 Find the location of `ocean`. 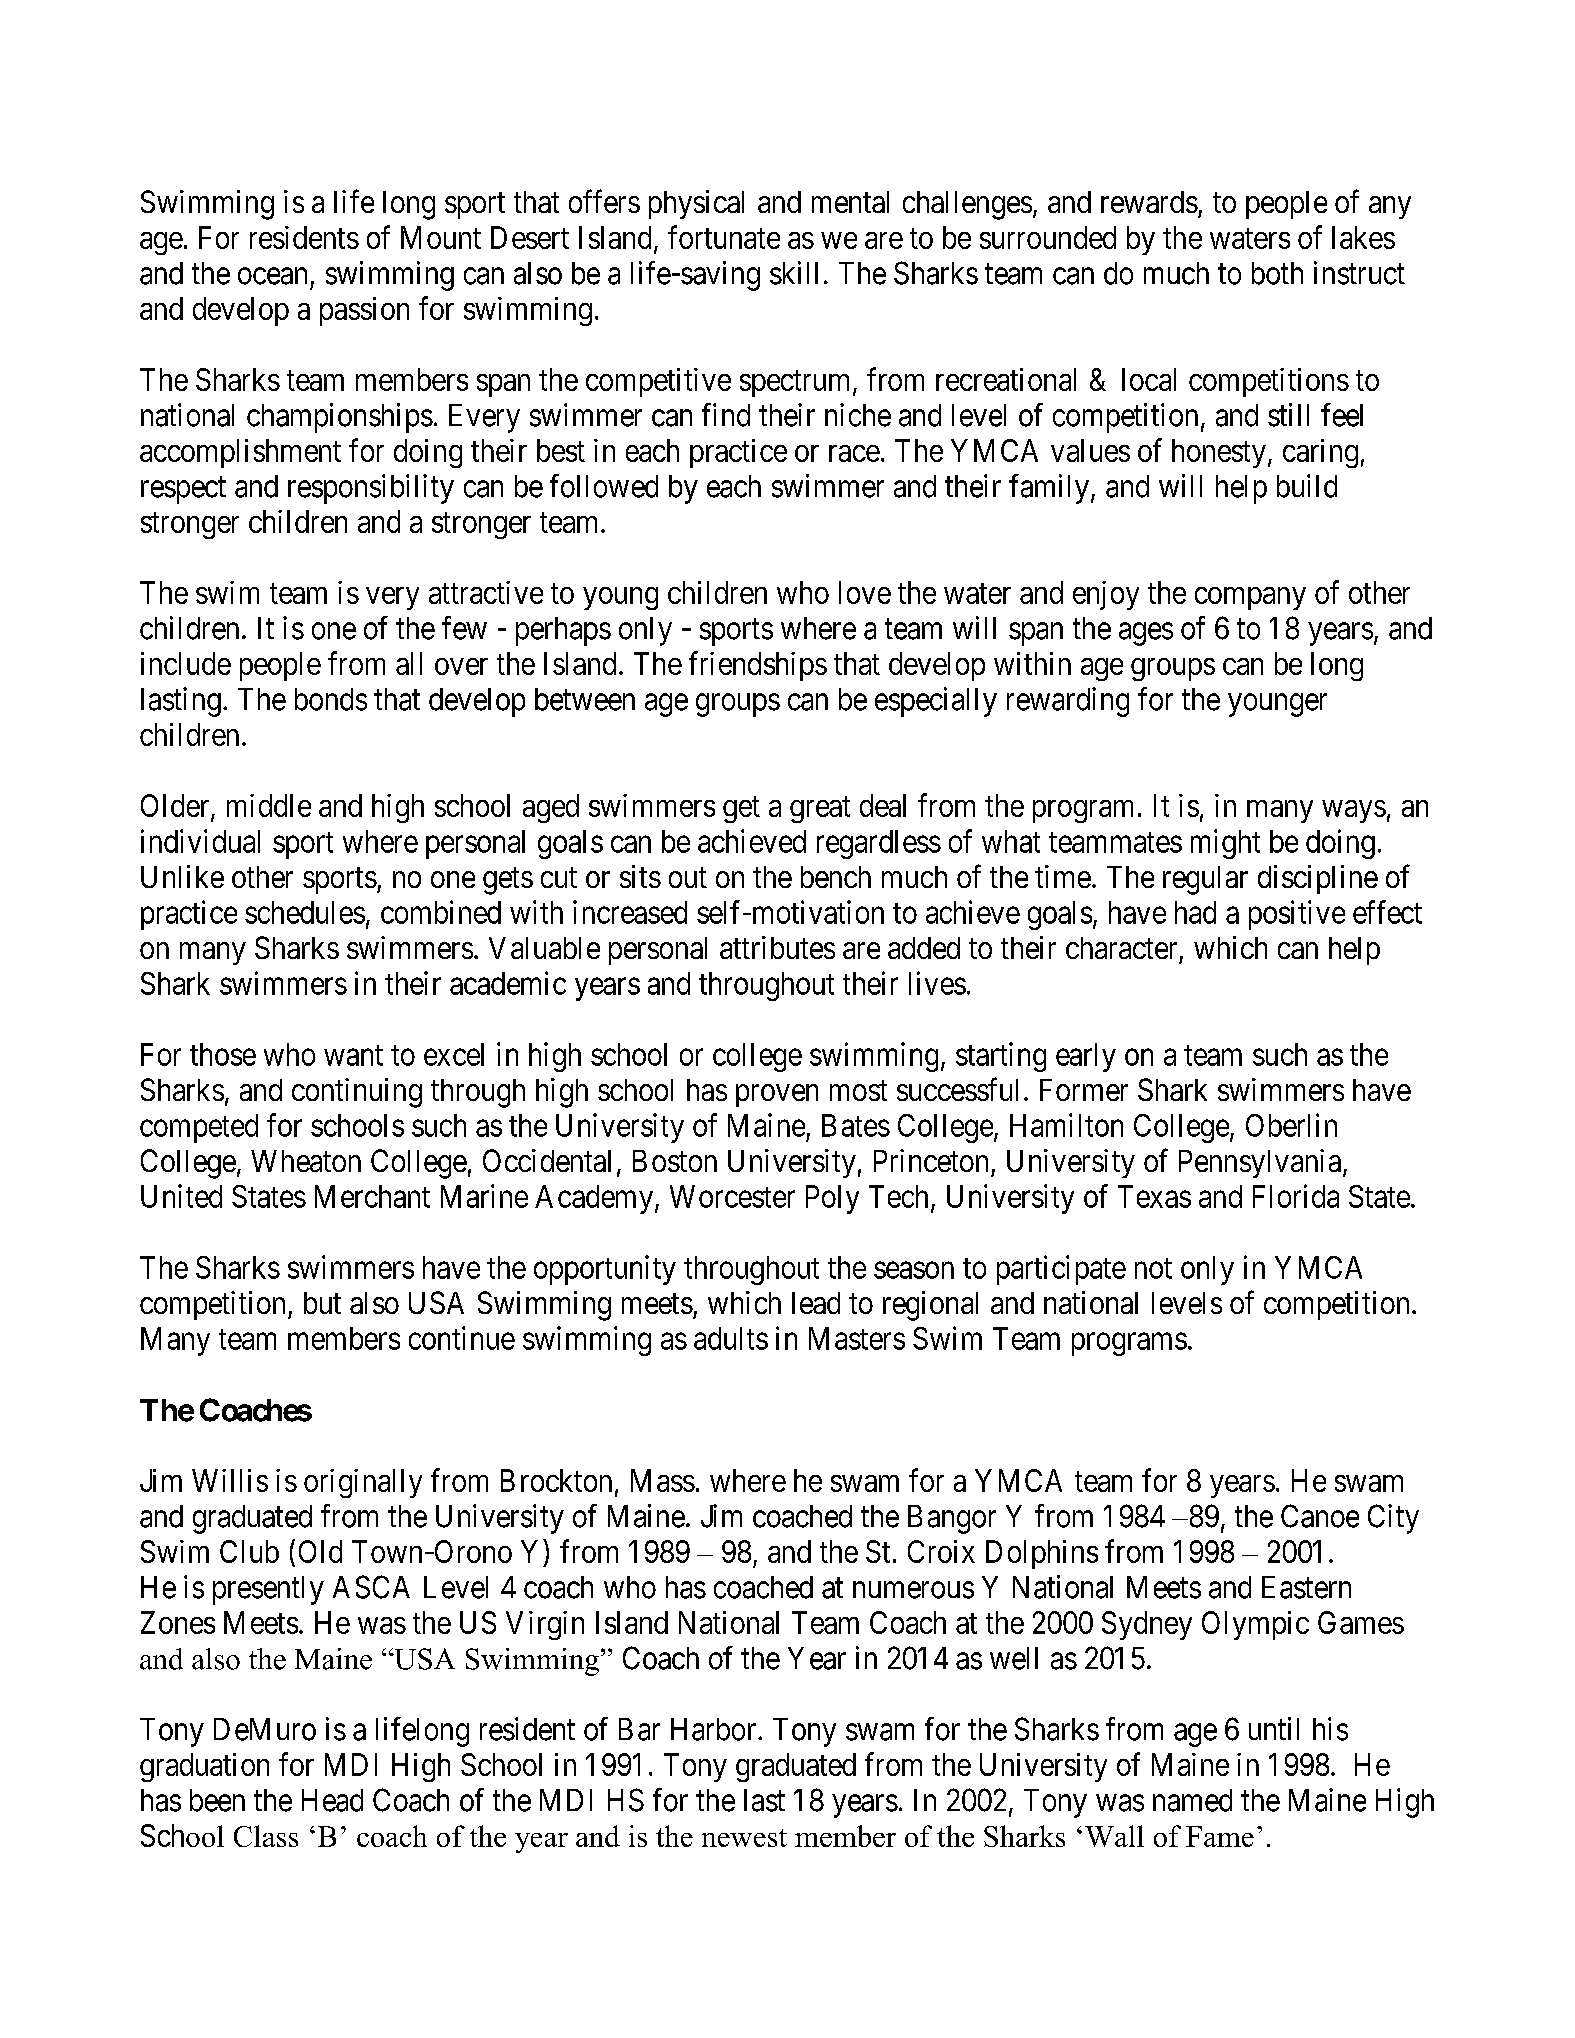

ocean is located at coordinates (272, 276).
